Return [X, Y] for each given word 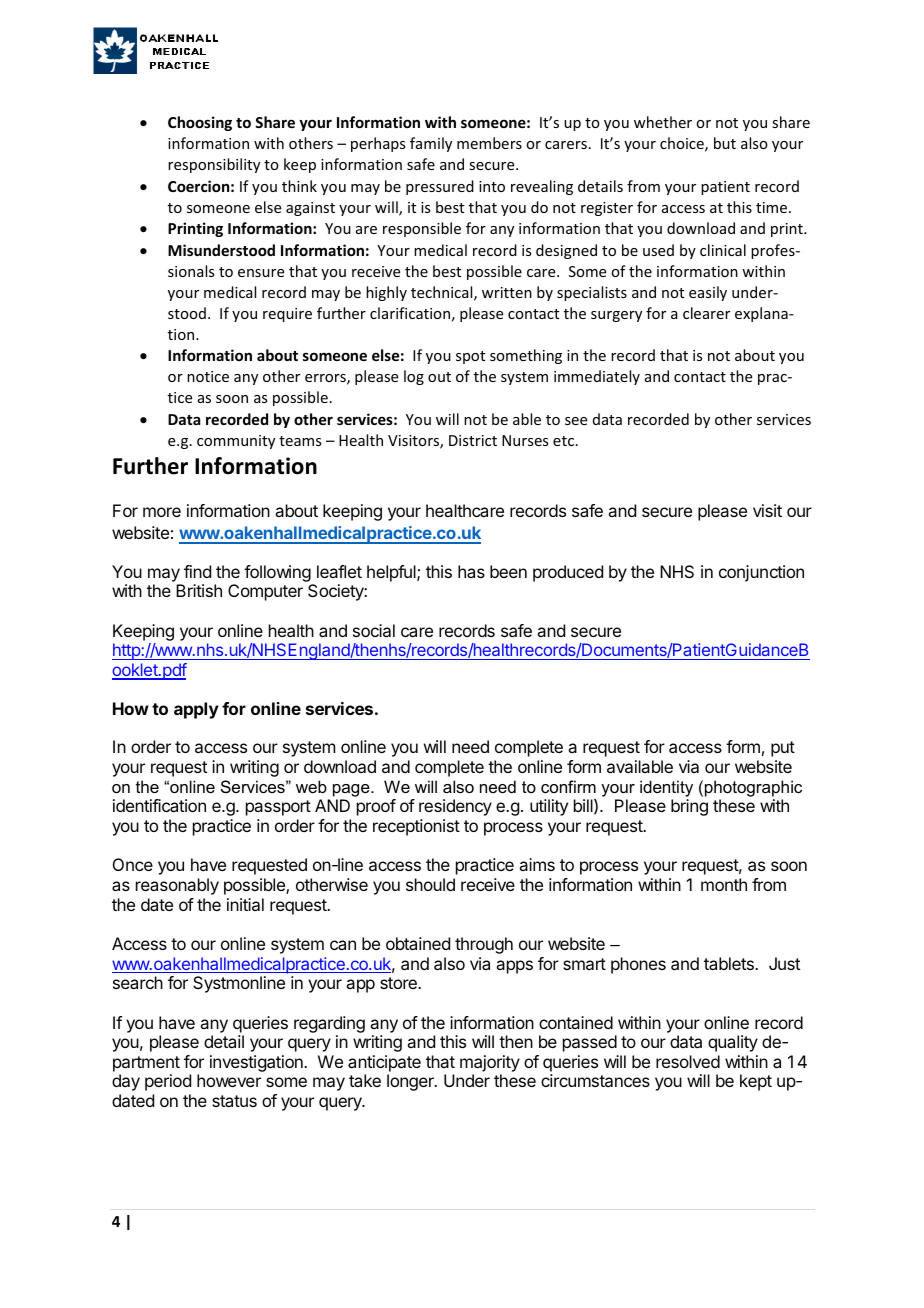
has [471, 571]
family [431, 144]
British [199, 590]
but [725, 143]
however [229, 1080]
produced [568, 573]
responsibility [214, 165]
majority [490, 1065]
